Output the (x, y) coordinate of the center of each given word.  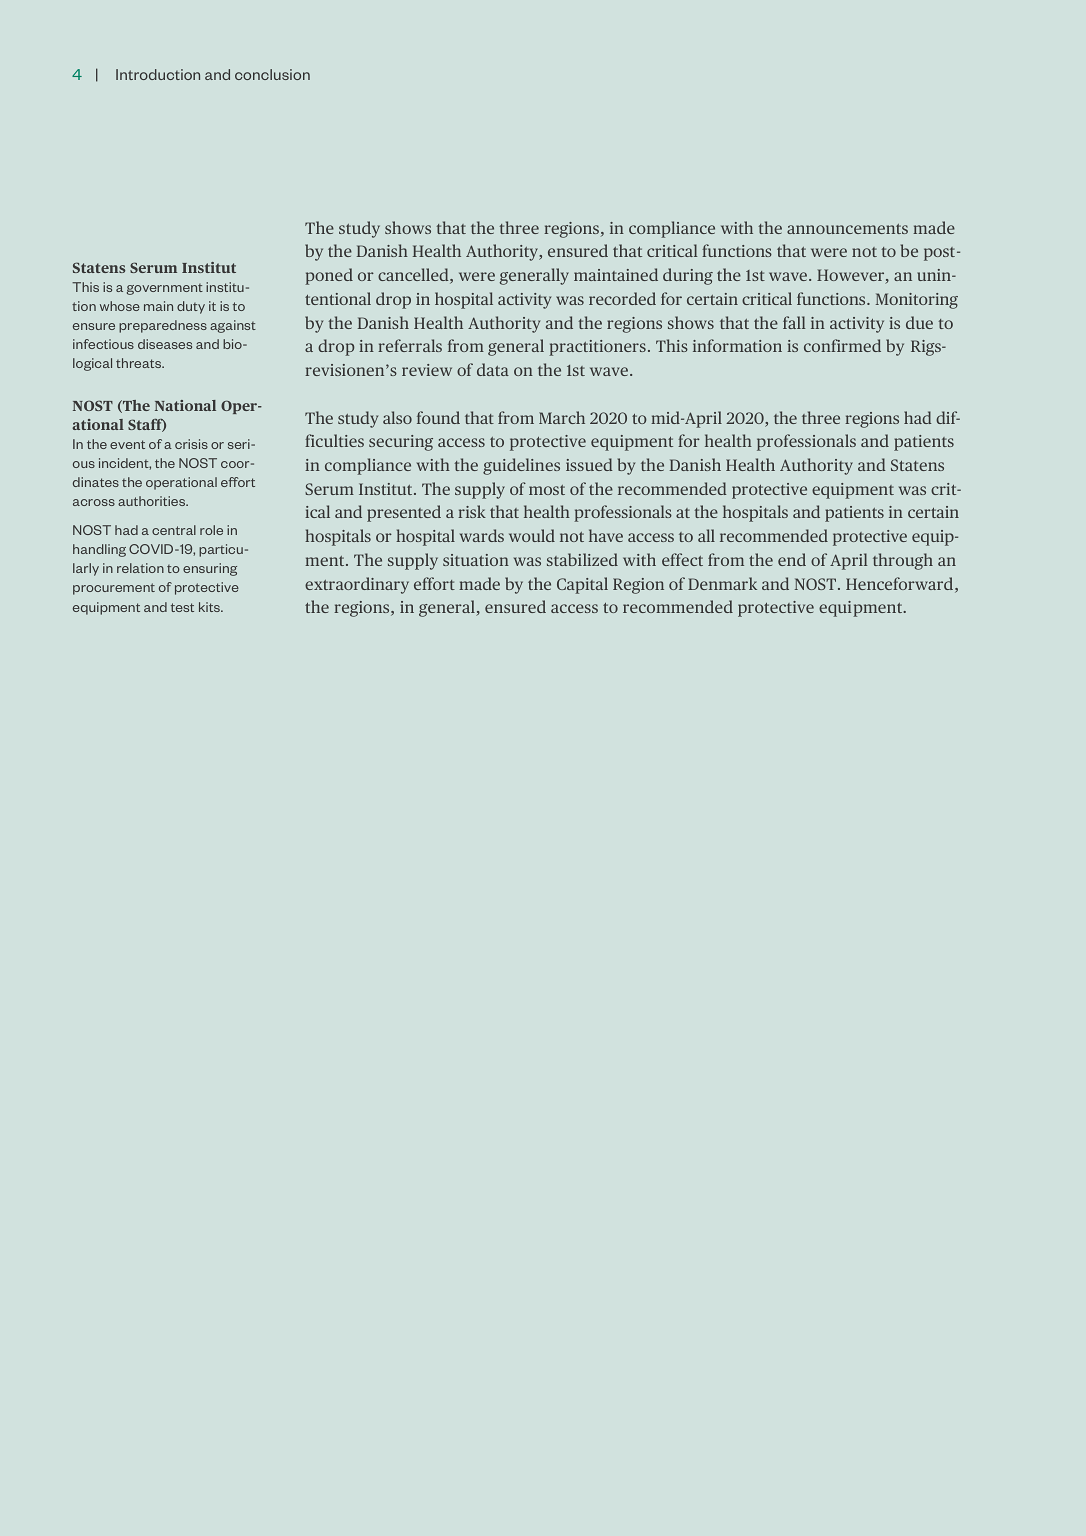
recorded (622, 298)
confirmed (842, 345)
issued (589, 464)
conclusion (272, 74)
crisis (191, 444)
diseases (165, 344)
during (688, 276)
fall (794, 322)
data (493, 369)
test (182, 607)
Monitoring (917, 301)
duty (191, 307)
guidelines (521, 466)
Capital (582, 585)
